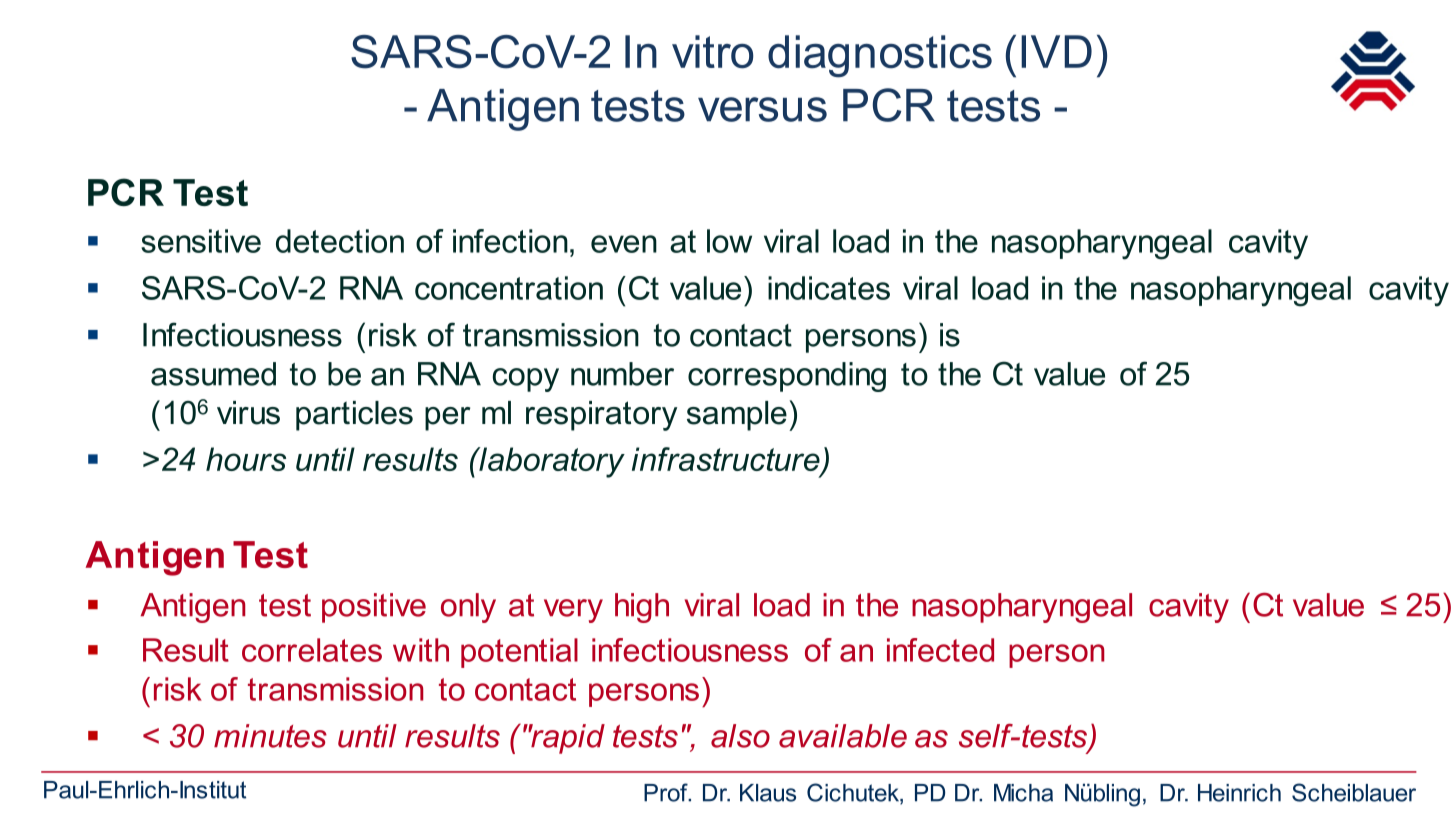  I want to click on minutes, so click(270, 736).
